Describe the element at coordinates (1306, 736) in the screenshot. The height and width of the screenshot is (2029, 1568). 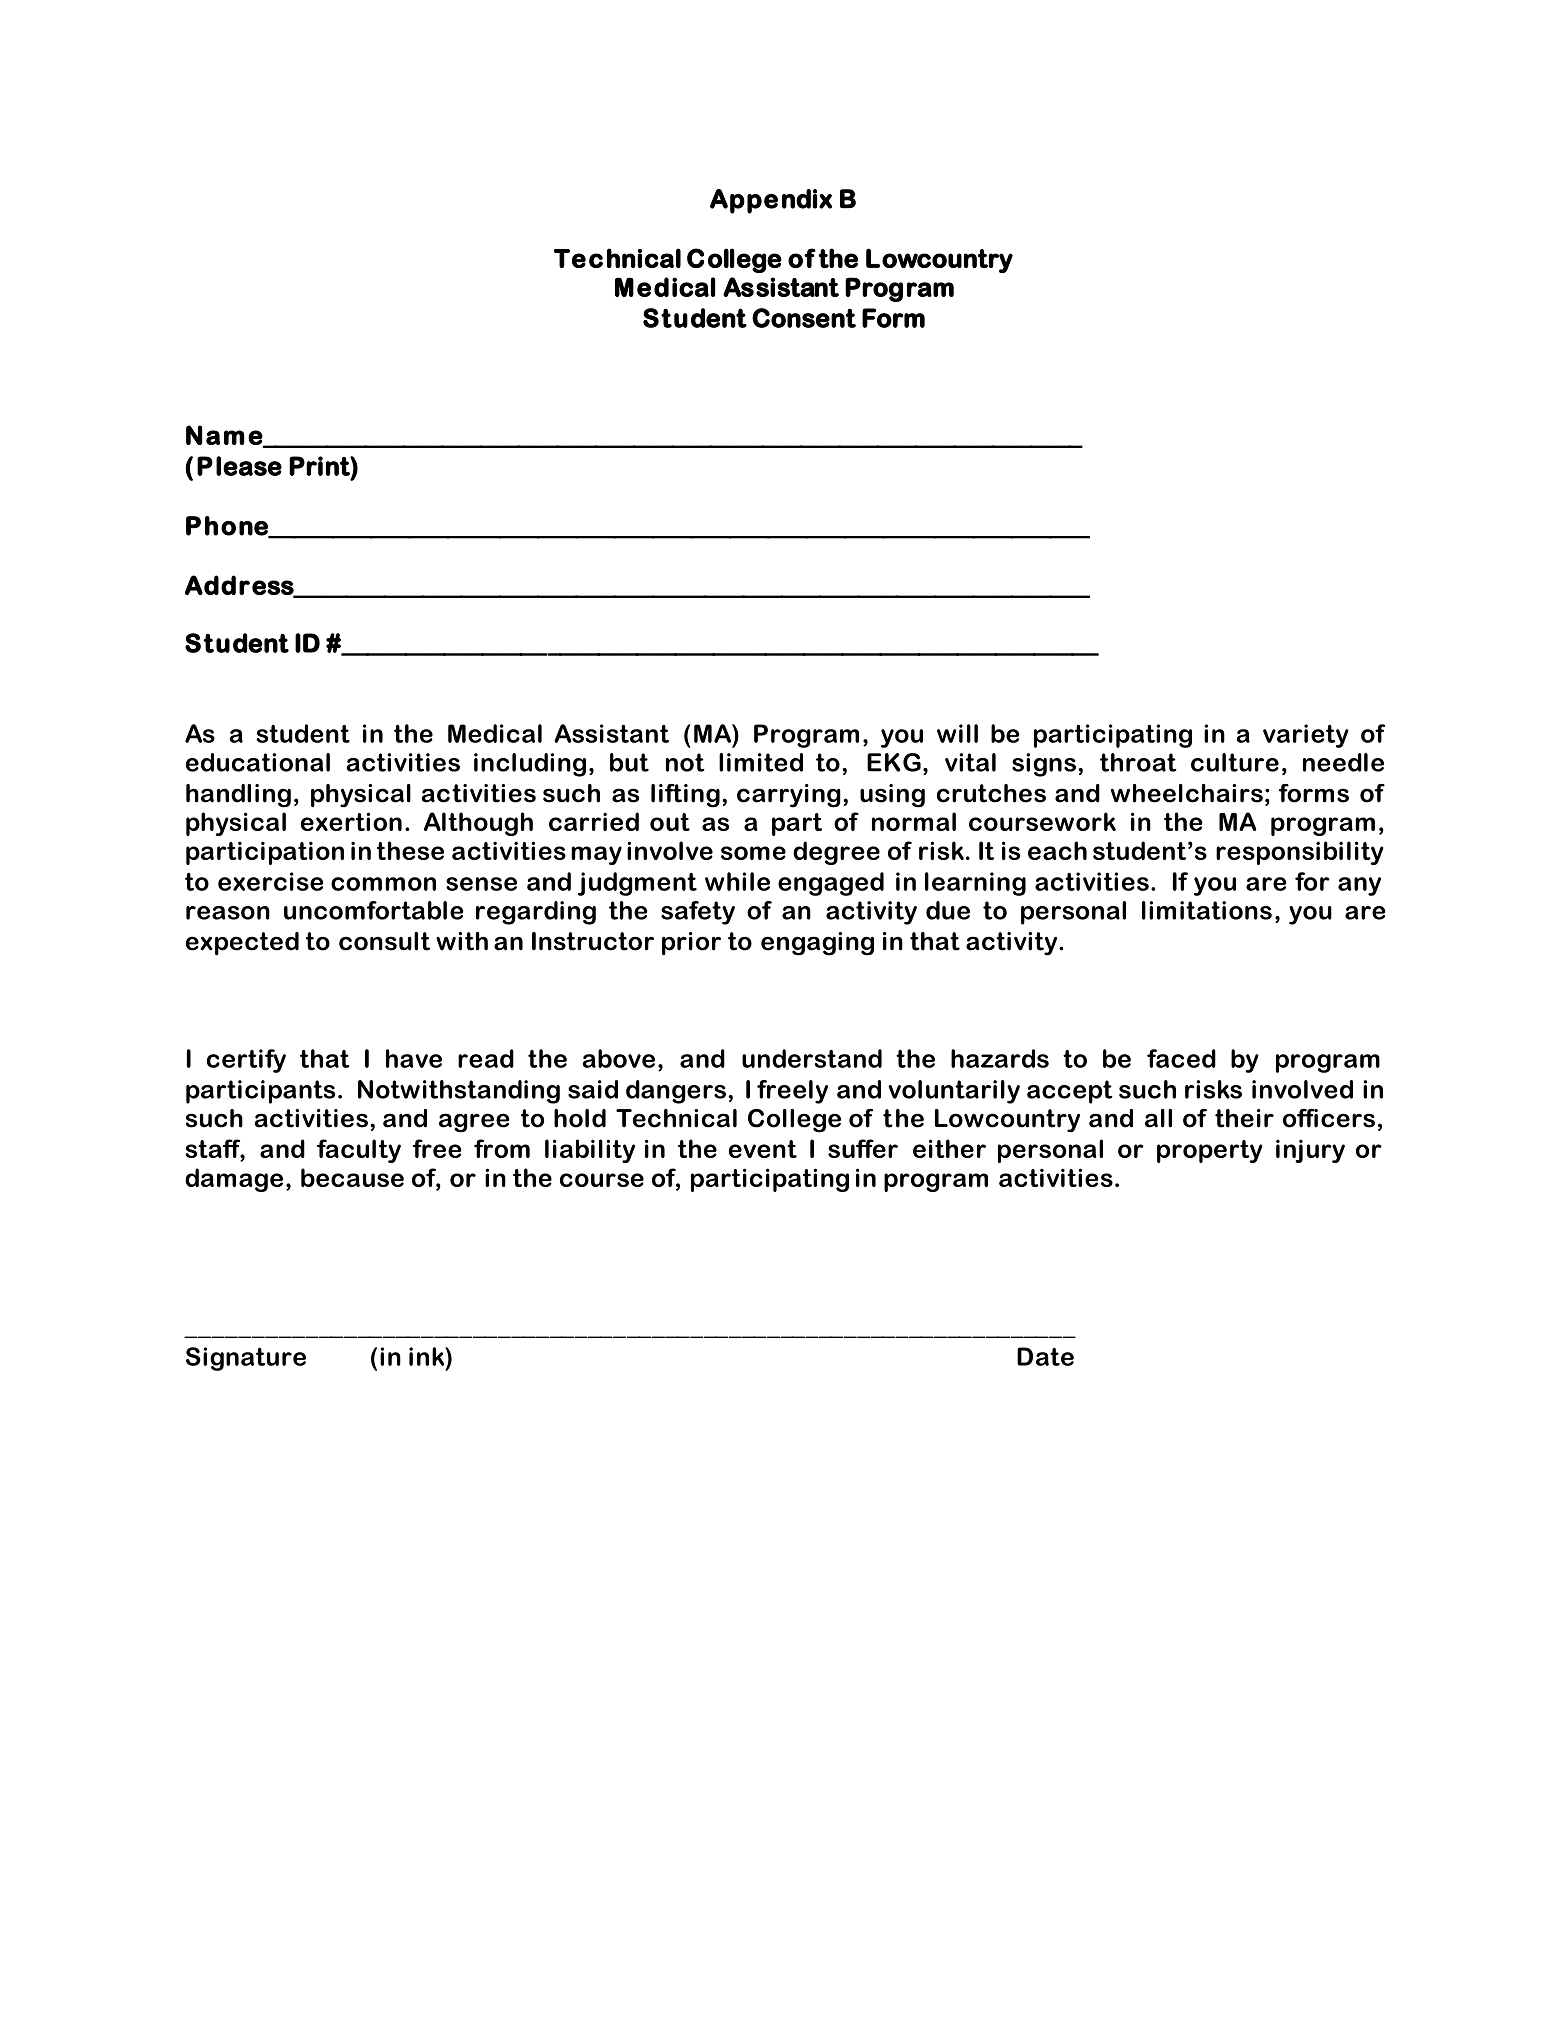
I see `variety` at that location.
